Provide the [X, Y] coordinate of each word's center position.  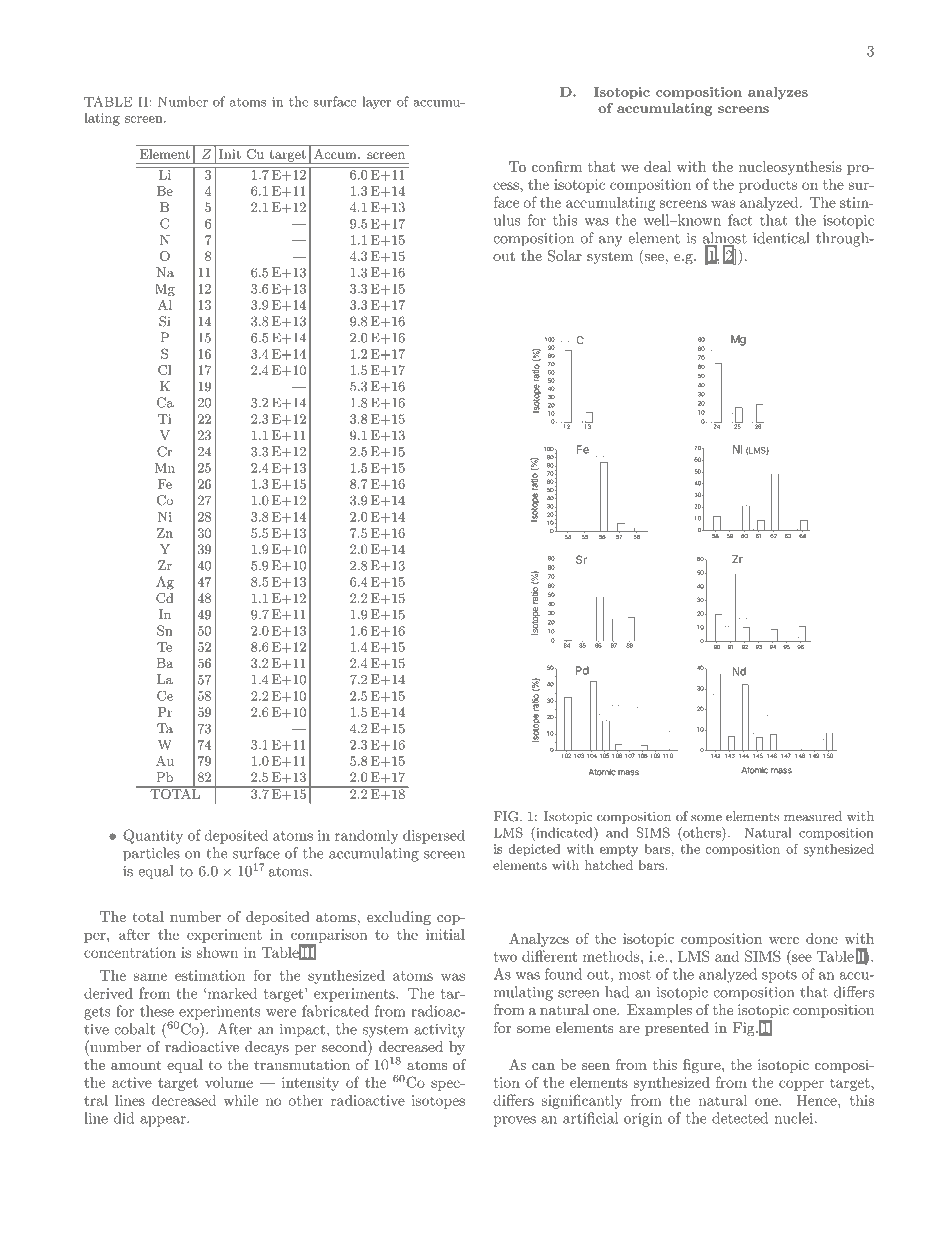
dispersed [434, 837]
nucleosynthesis [790, 168]
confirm [557, 166]
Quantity [153, 836]
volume [229, 1082]
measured [813, 816]
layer [376, 102]
